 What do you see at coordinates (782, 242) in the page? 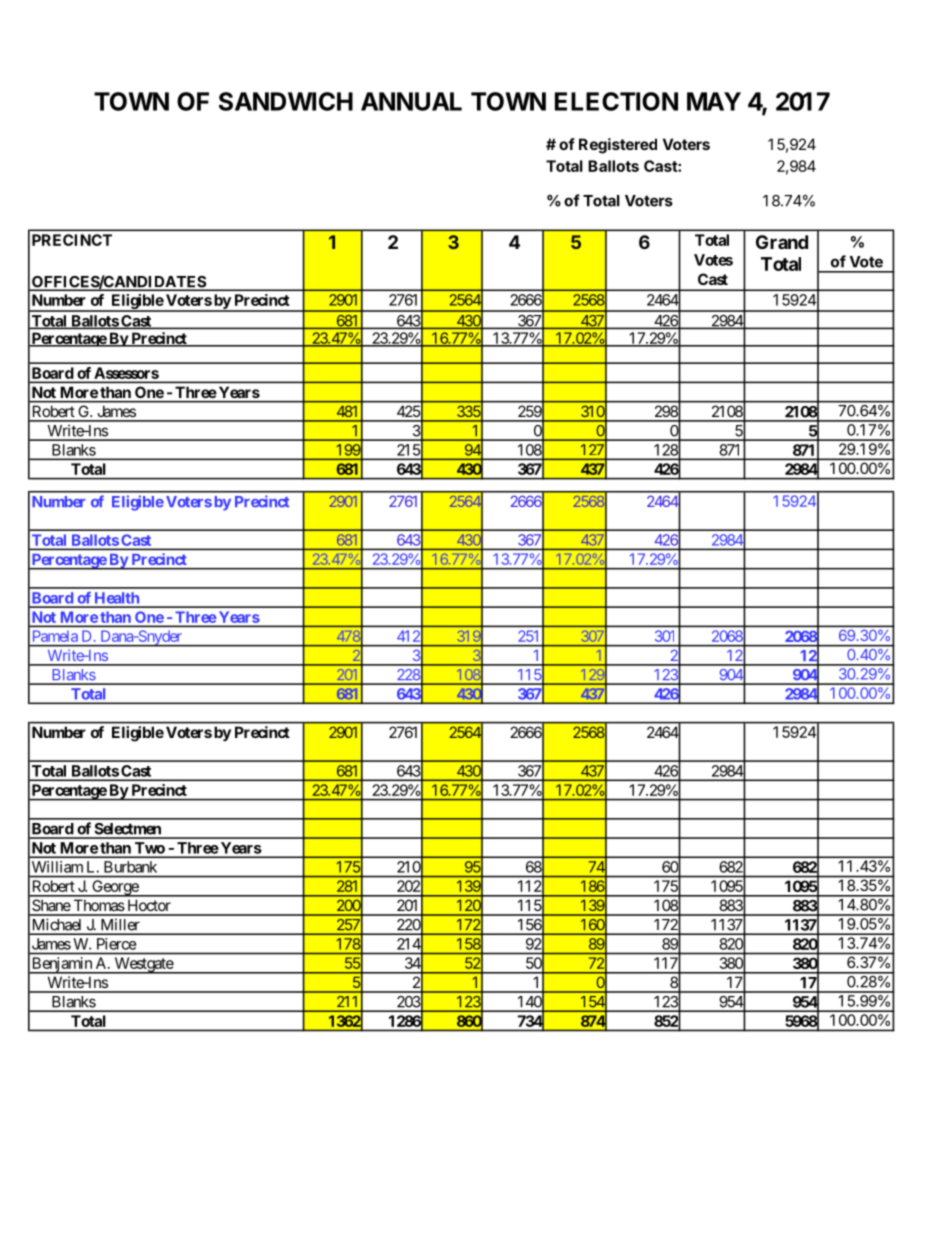
I see `Grand` at bounding box center [782, 242].
